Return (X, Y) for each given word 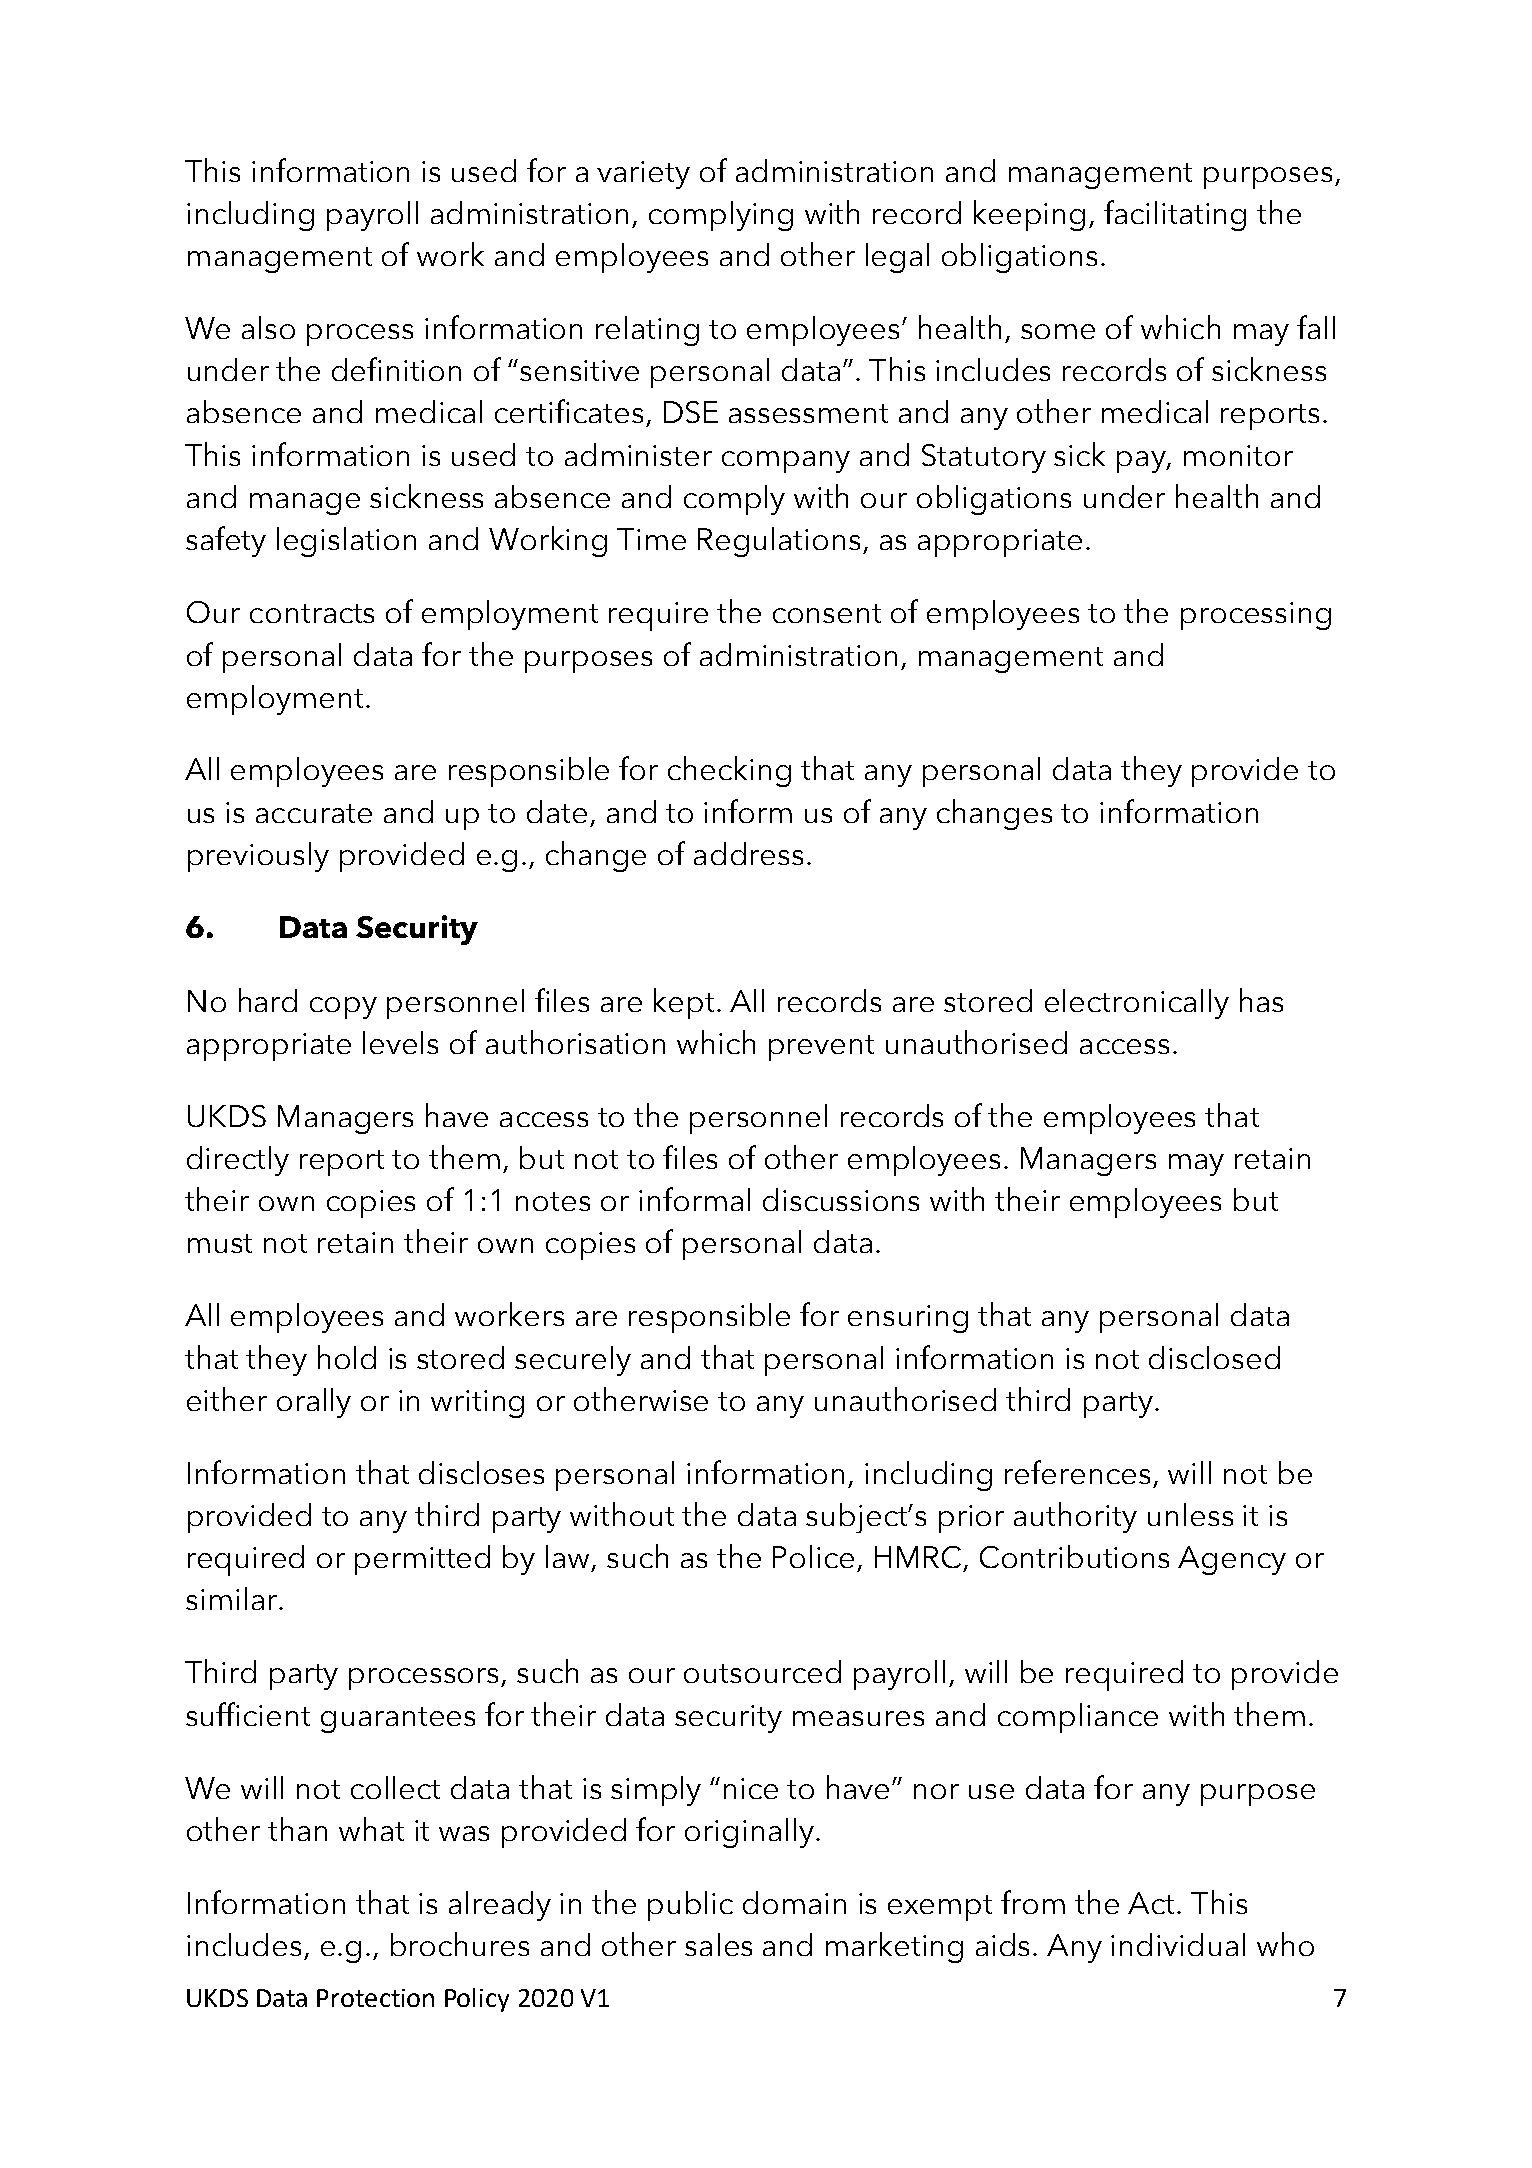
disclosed (1214, 1357)
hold (347, 1357)
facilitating (1175, 215)
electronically (1137, 1004)
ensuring (908, 1319)
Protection (375, 1998)
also (268, 327)
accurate (314, 813)
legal (897, 258)
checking (729, 771)
